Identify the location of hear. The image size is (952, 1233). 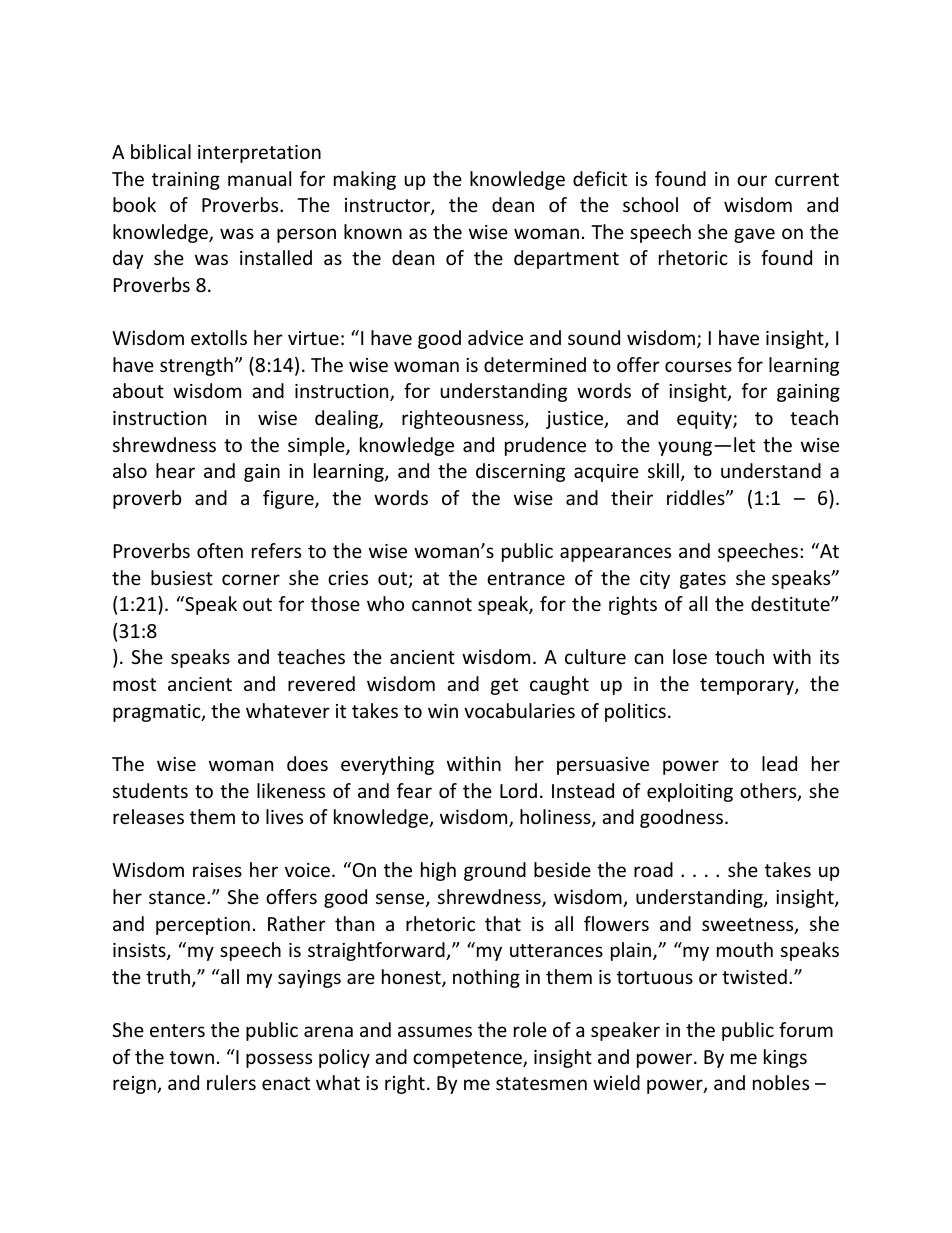
(175, 470).
